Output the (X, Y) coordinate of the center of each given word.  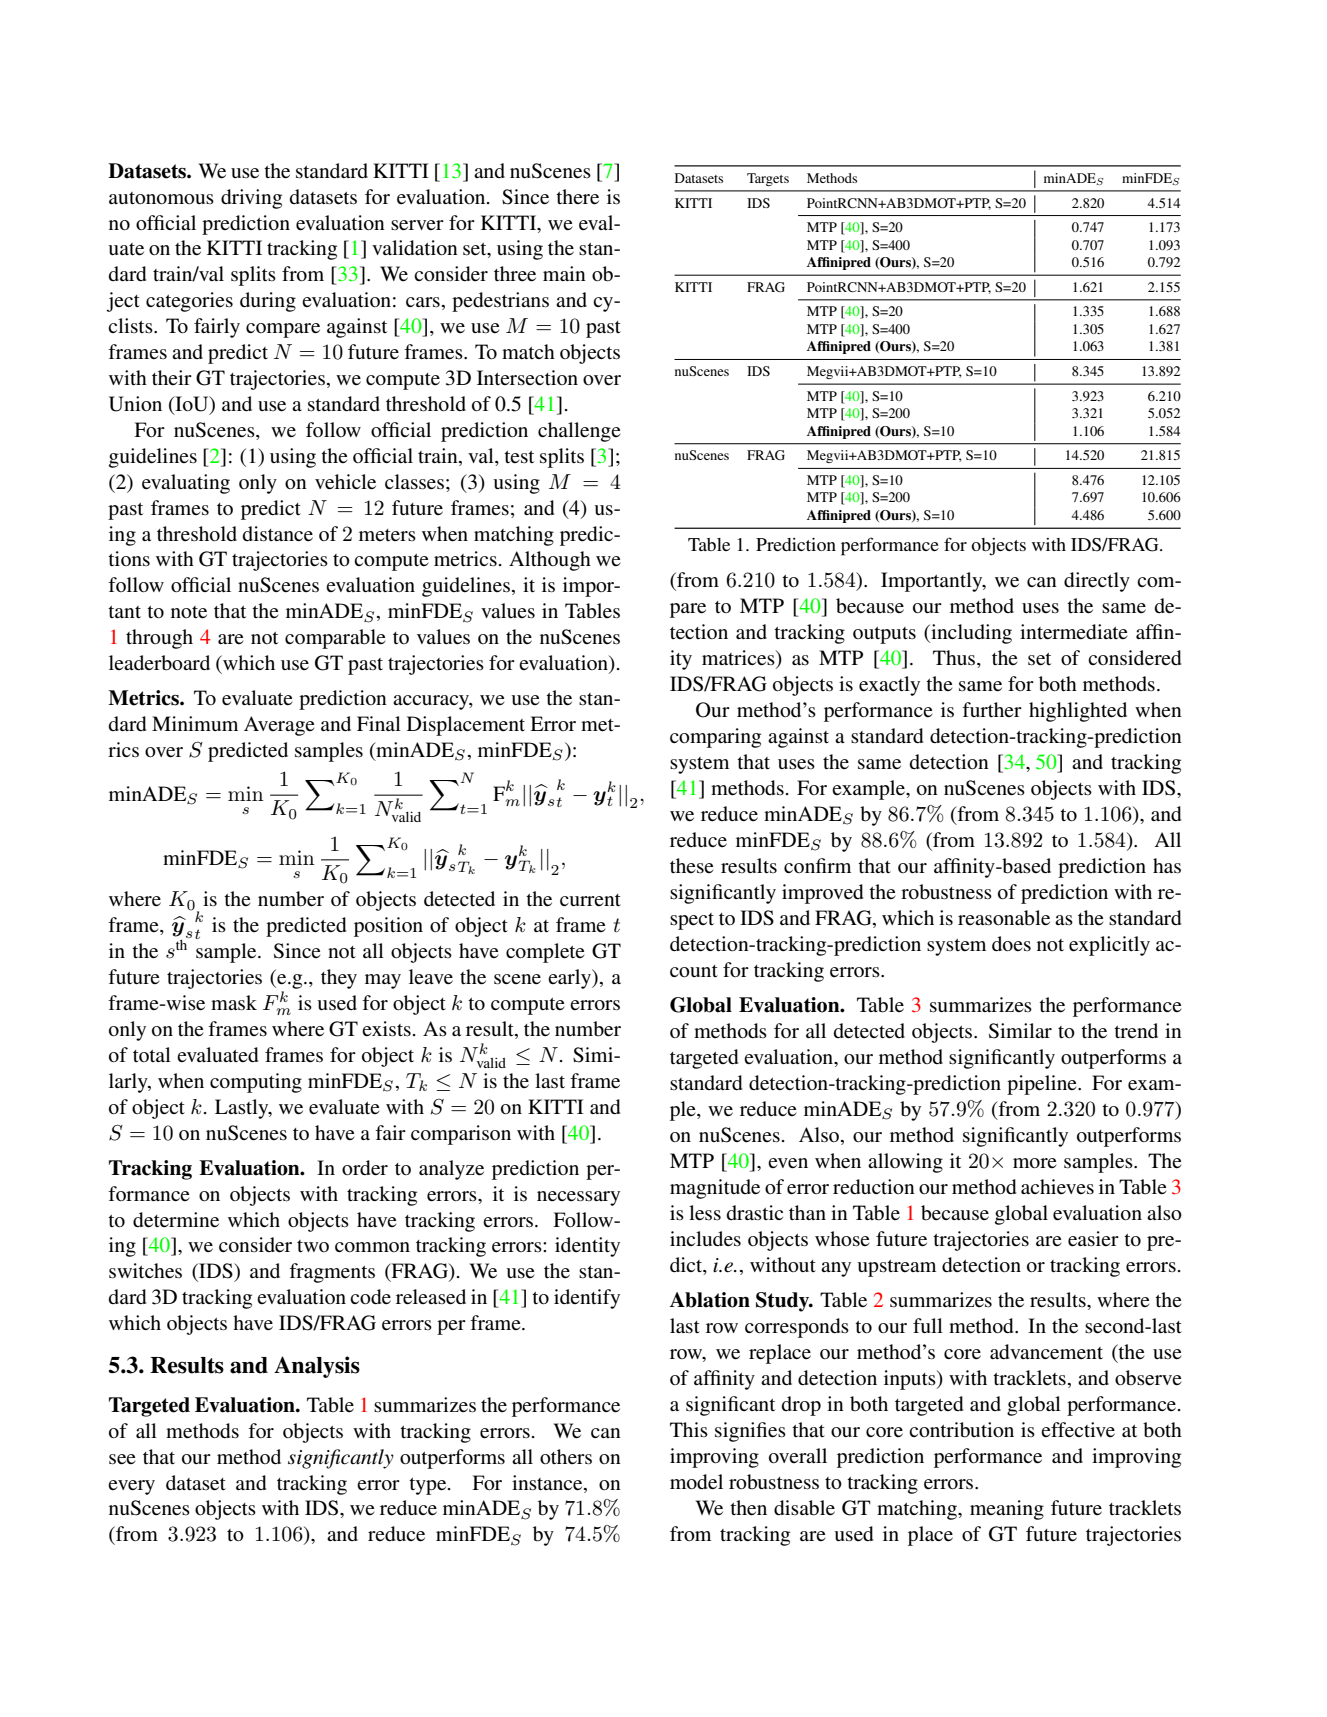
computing (256, 1083)
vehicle (345, 482)
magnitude (715, 1189)
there (577, 197)
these (691, 866)
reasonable (1004, 918)
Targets (768, 179)
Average (279, 726)
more (1034, 1163)
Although (550, 561)
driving (251, 199)
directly (1097, 582)
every (131, 1487)
